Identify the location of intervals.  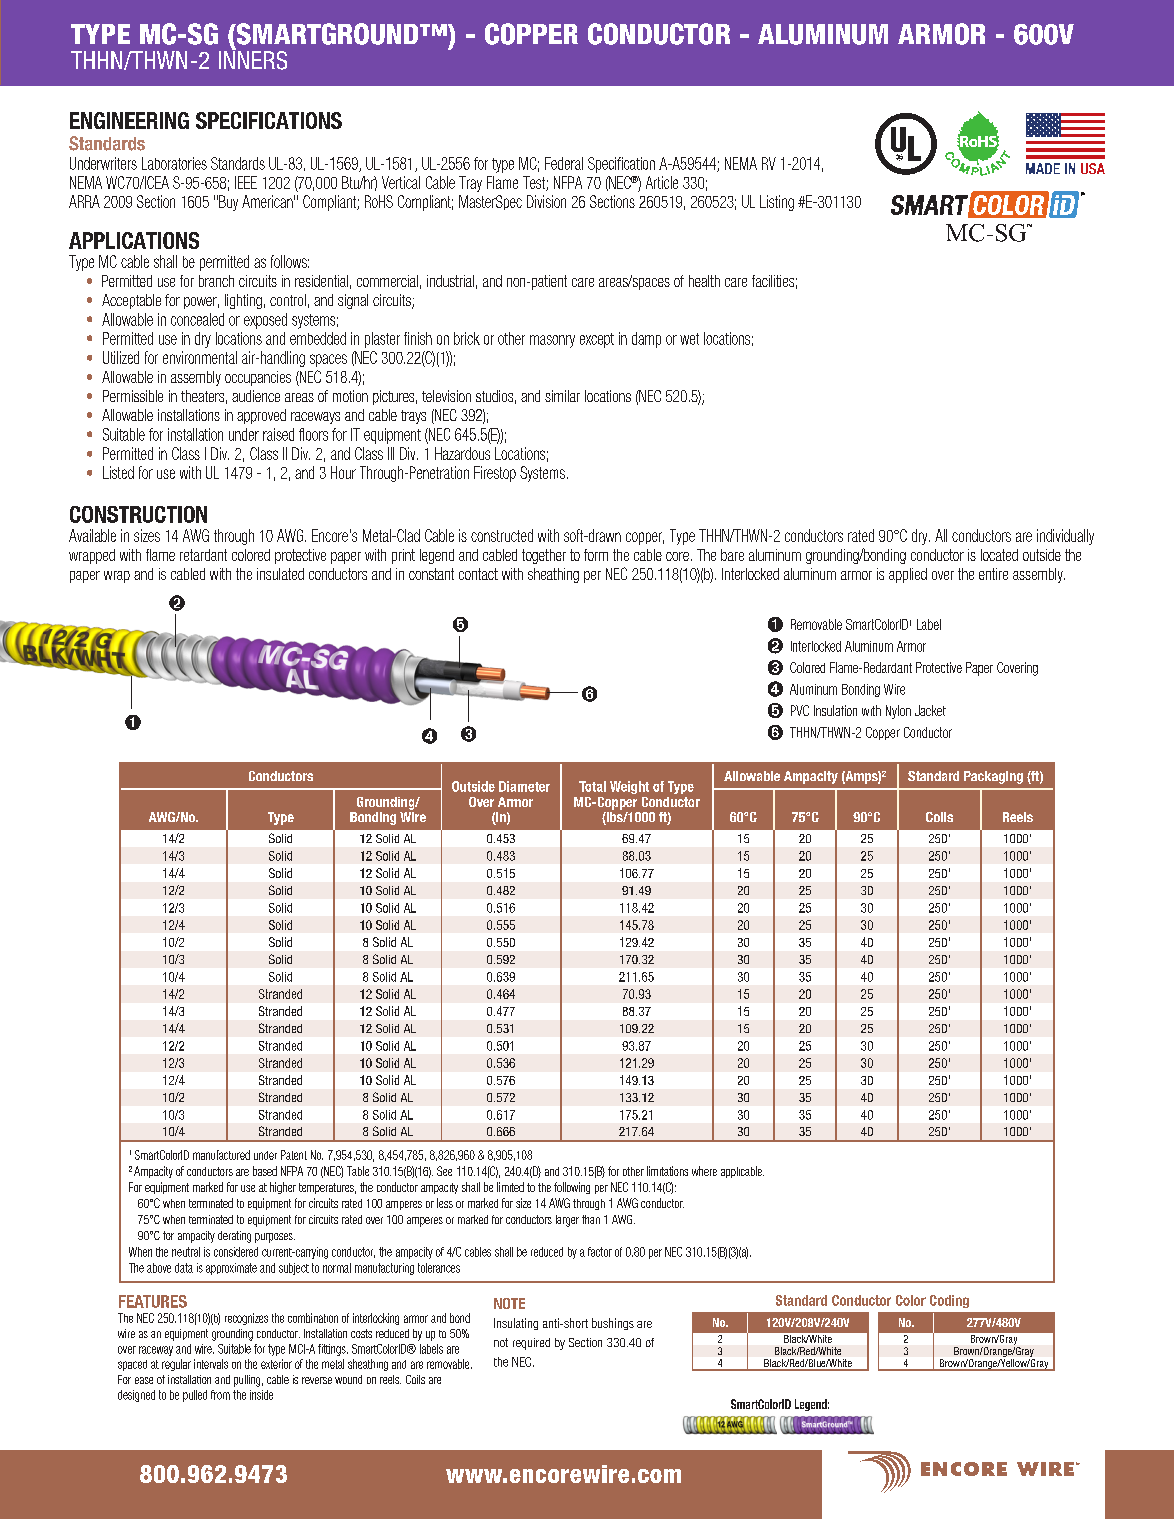
(211, 1364).
